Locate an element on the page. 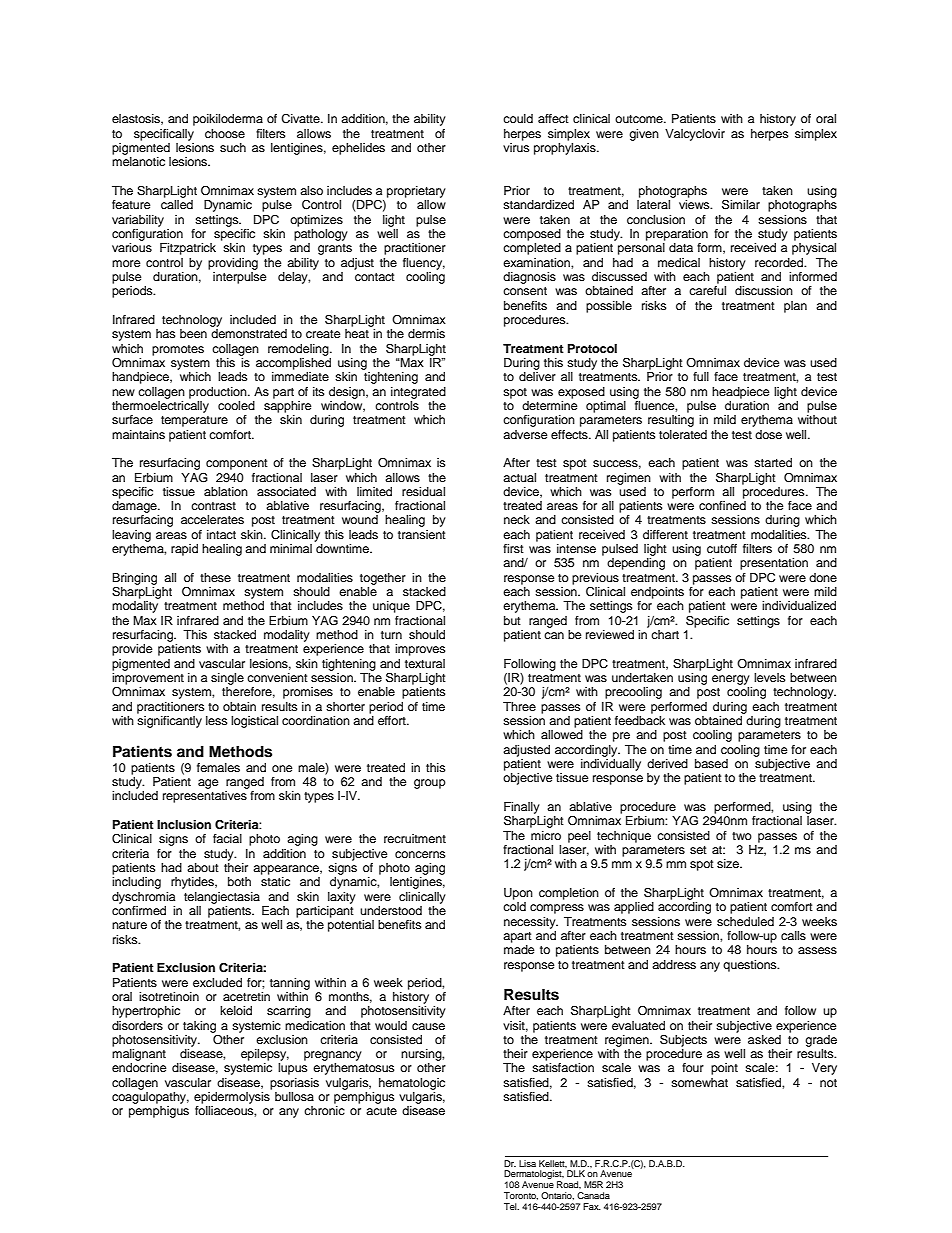  made is located at coordinates (519, 949).
